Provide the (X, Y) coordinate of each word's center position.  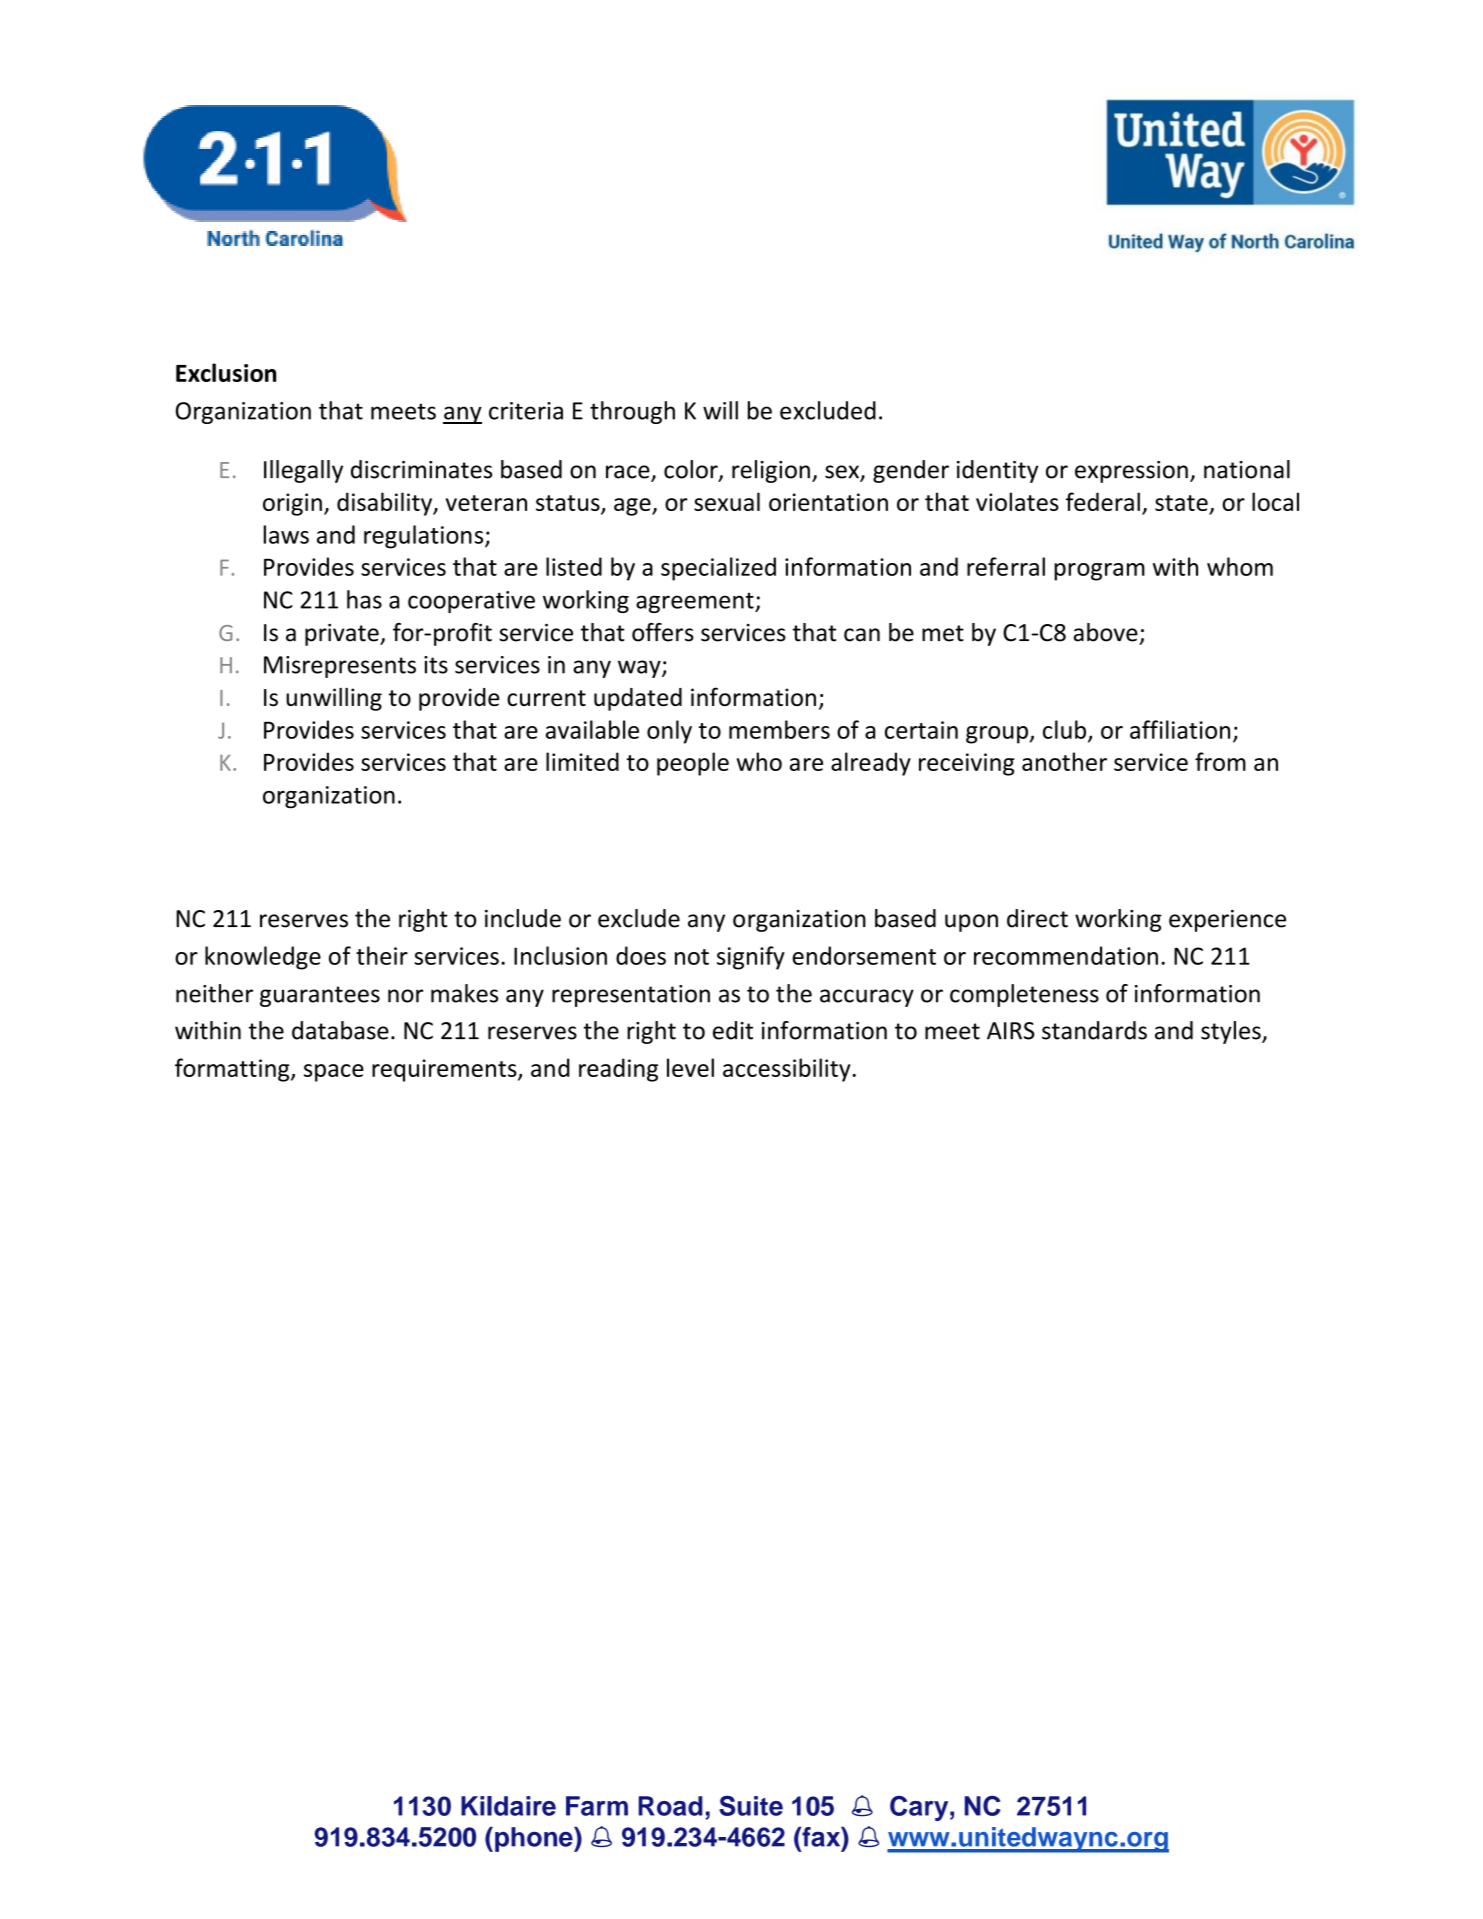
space (334, 1073)
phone (535, 1839)
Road (670, 1806)
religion (771, 471)
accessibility (787, 1070)
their (382, 955)
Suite (751, 1806)
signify (751, 958)
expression (1131, 472)
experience (1227, 921)
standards (1094, 1030)
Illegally (303, 471)
